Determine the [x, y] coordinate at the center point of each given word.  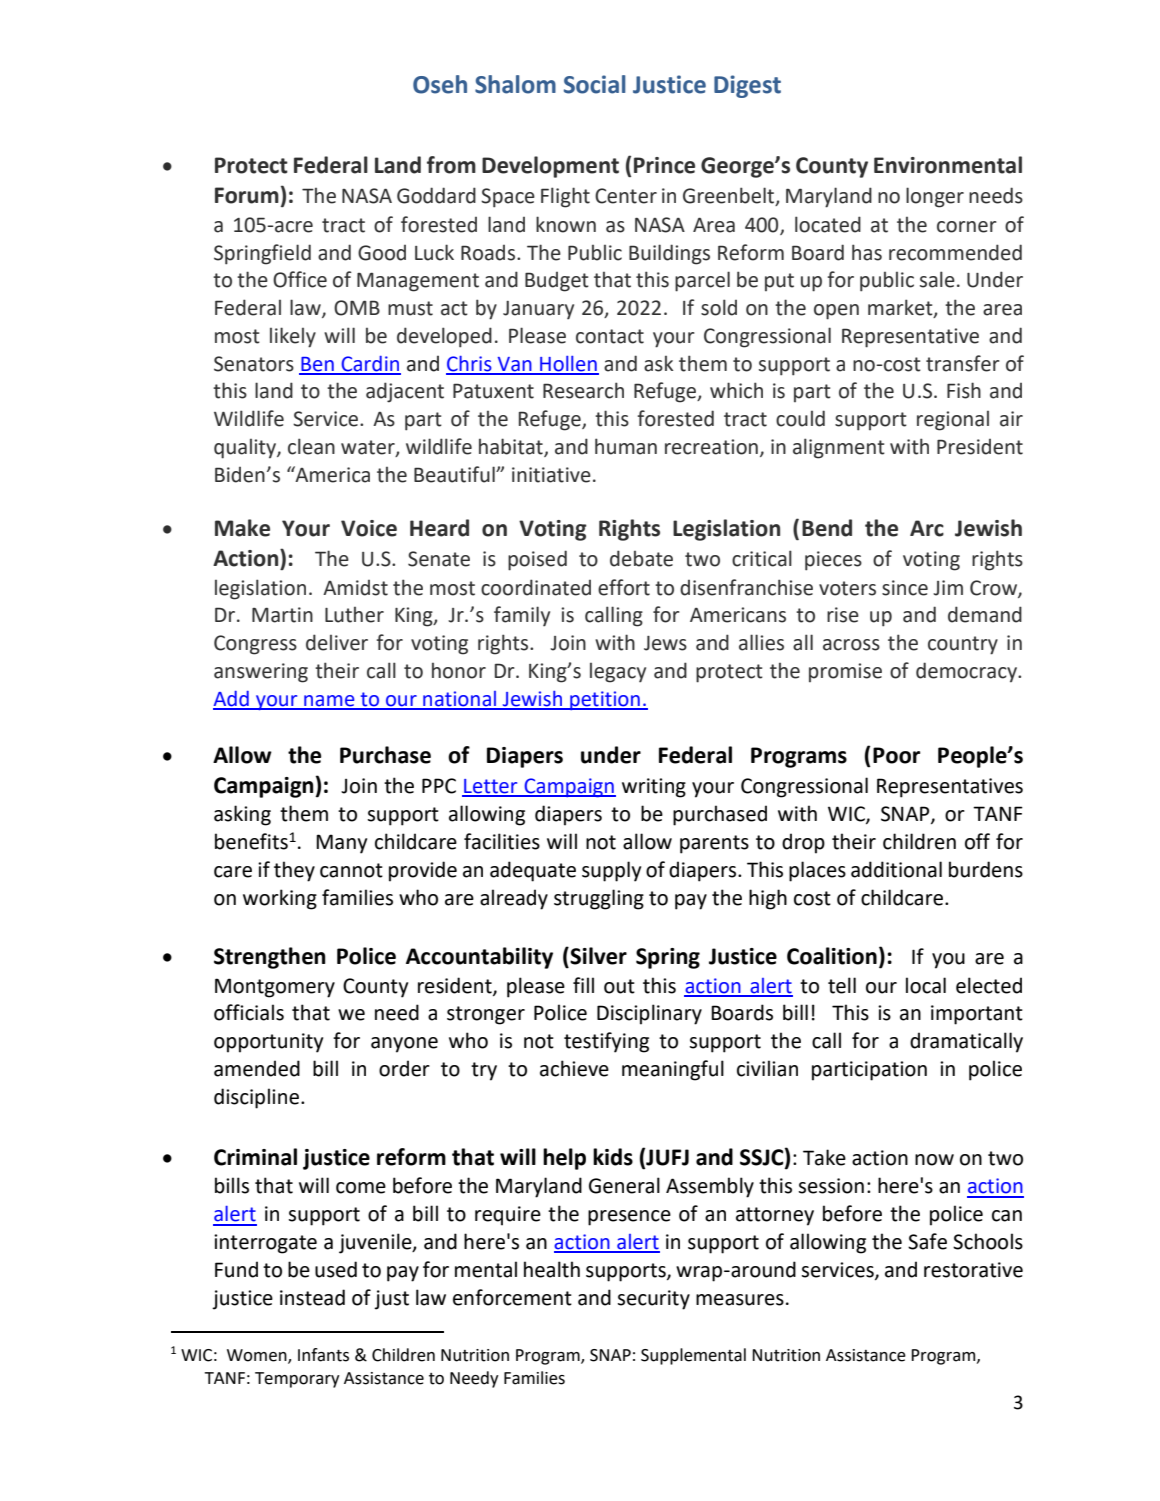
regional [953, 421]
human [626, 446]
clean [311, 446]
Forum [247, 195]
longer [935, 197]
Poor [896, 755]
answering [261, 673]
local [926, 985]
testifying [606, 1042]
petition [605, 700]
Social [595, 84]
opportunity [268, 1043]
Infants [323, 1355]
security [653, 1300]
